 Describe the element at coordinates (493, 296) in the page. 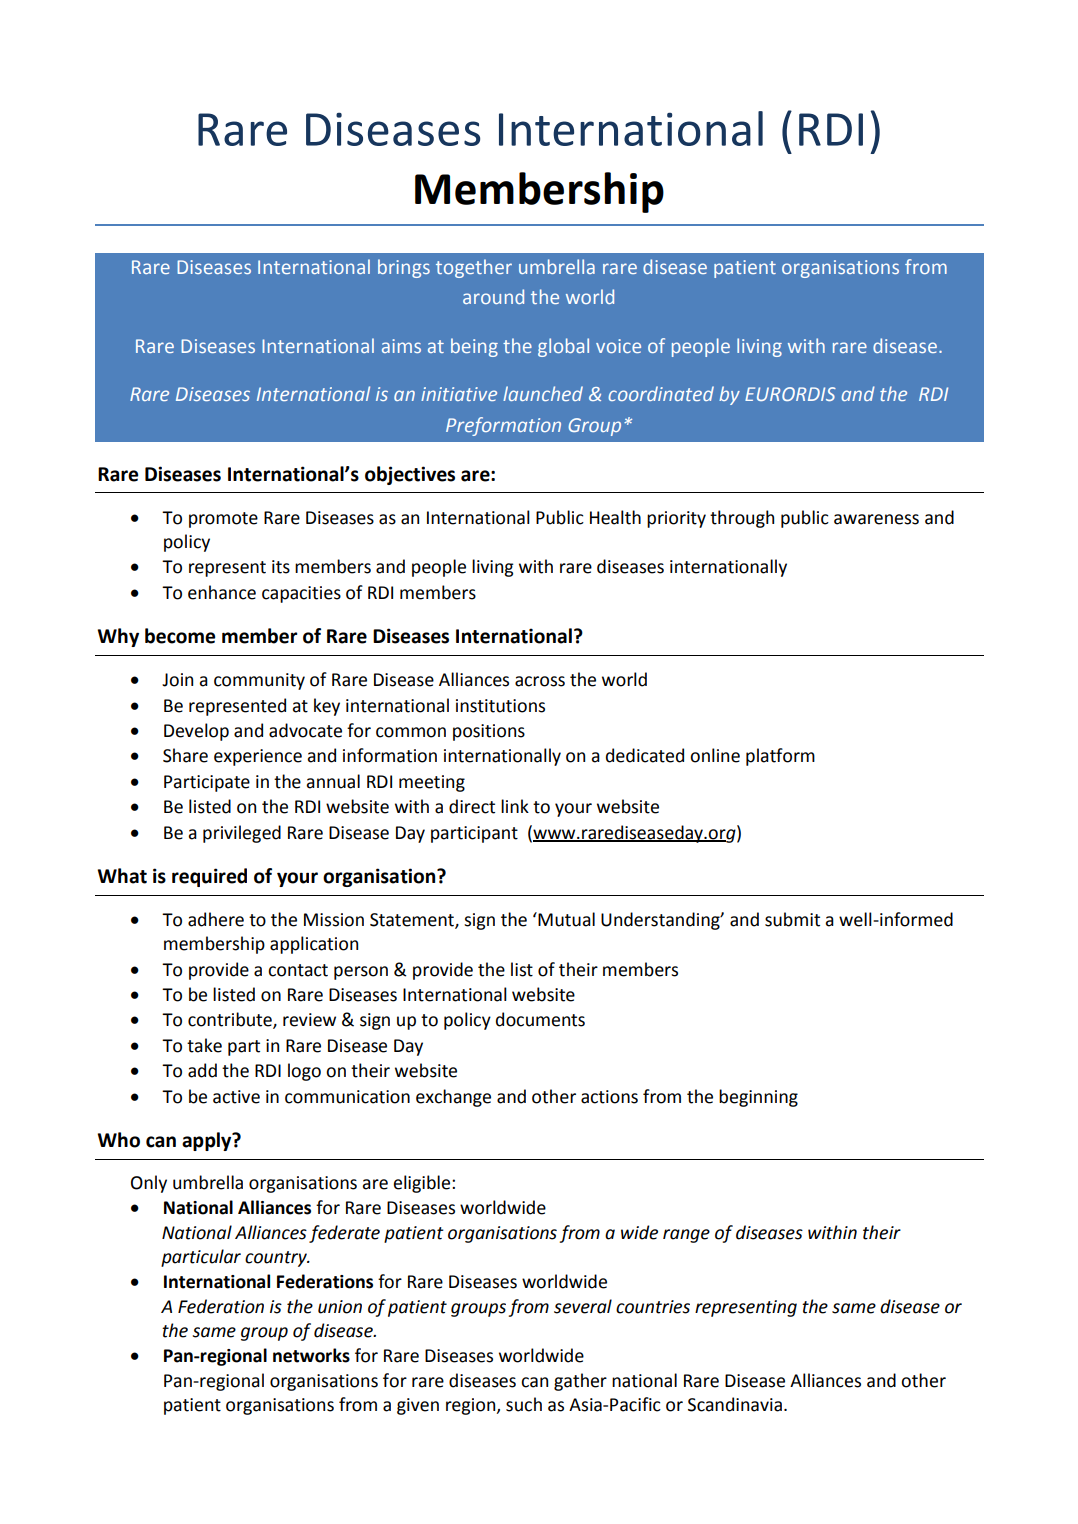

I see `around` at that location.
